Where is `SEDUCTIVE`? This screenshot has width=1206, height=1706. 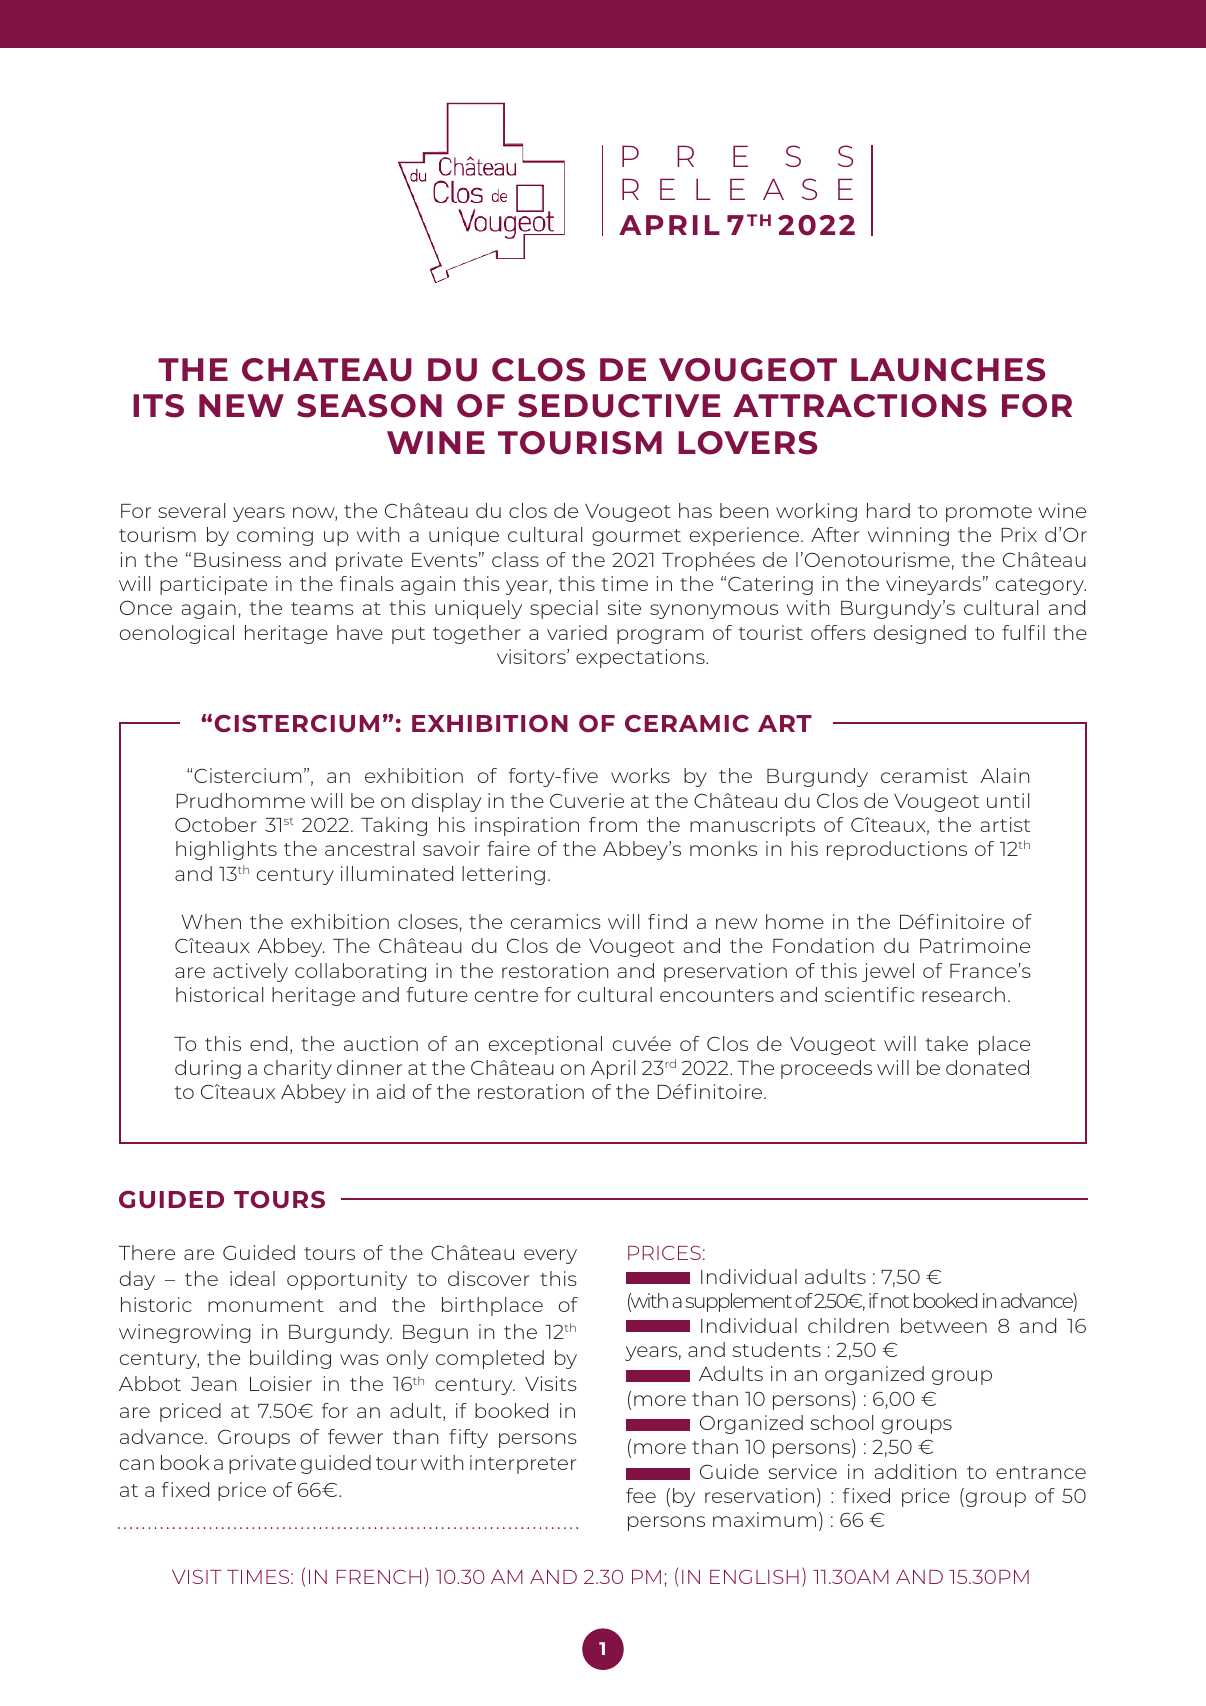 SEDUCTIVE is located at coordinates (619, 406).
